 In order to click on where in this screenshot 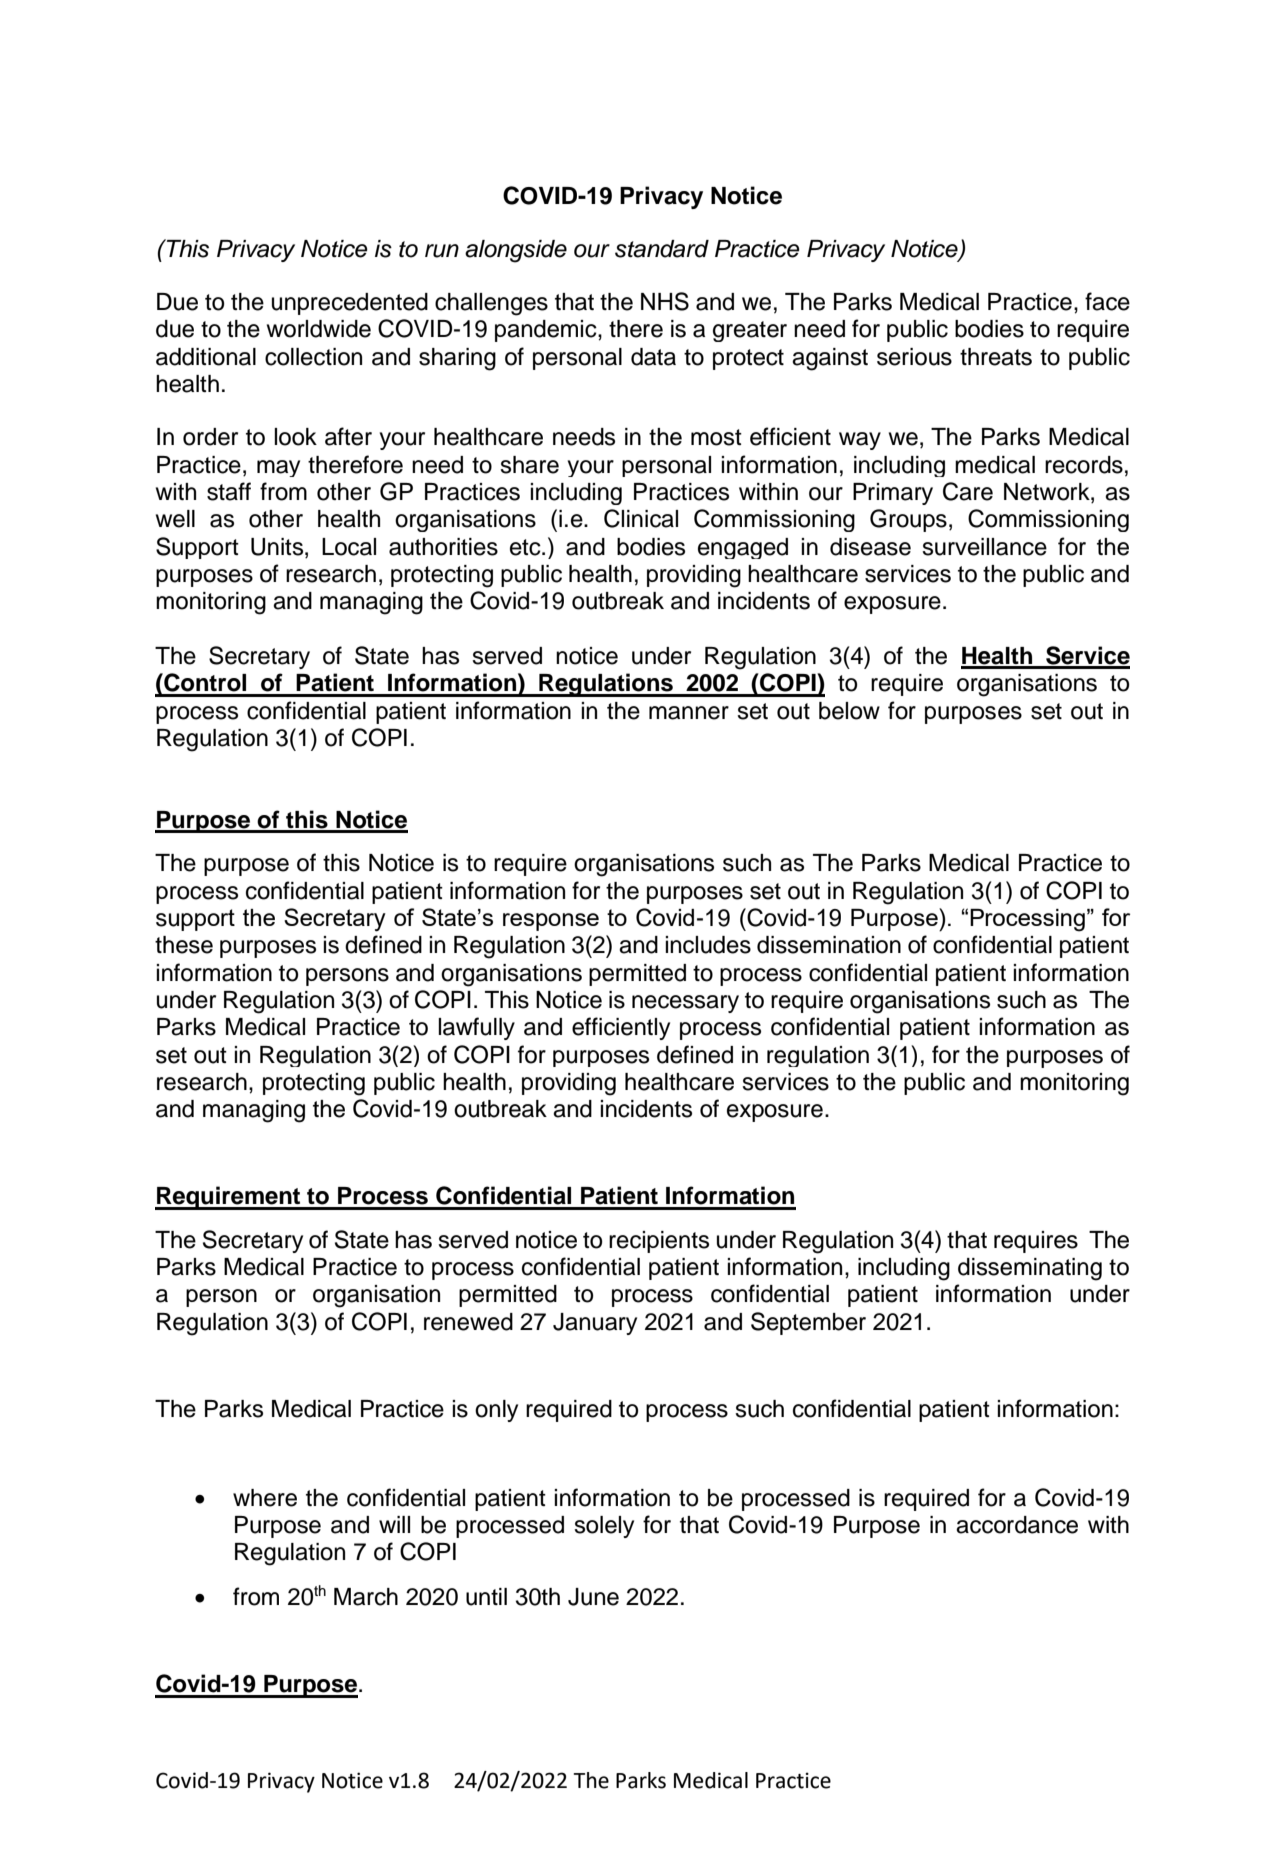, I will do `click(265, 1498)`.
